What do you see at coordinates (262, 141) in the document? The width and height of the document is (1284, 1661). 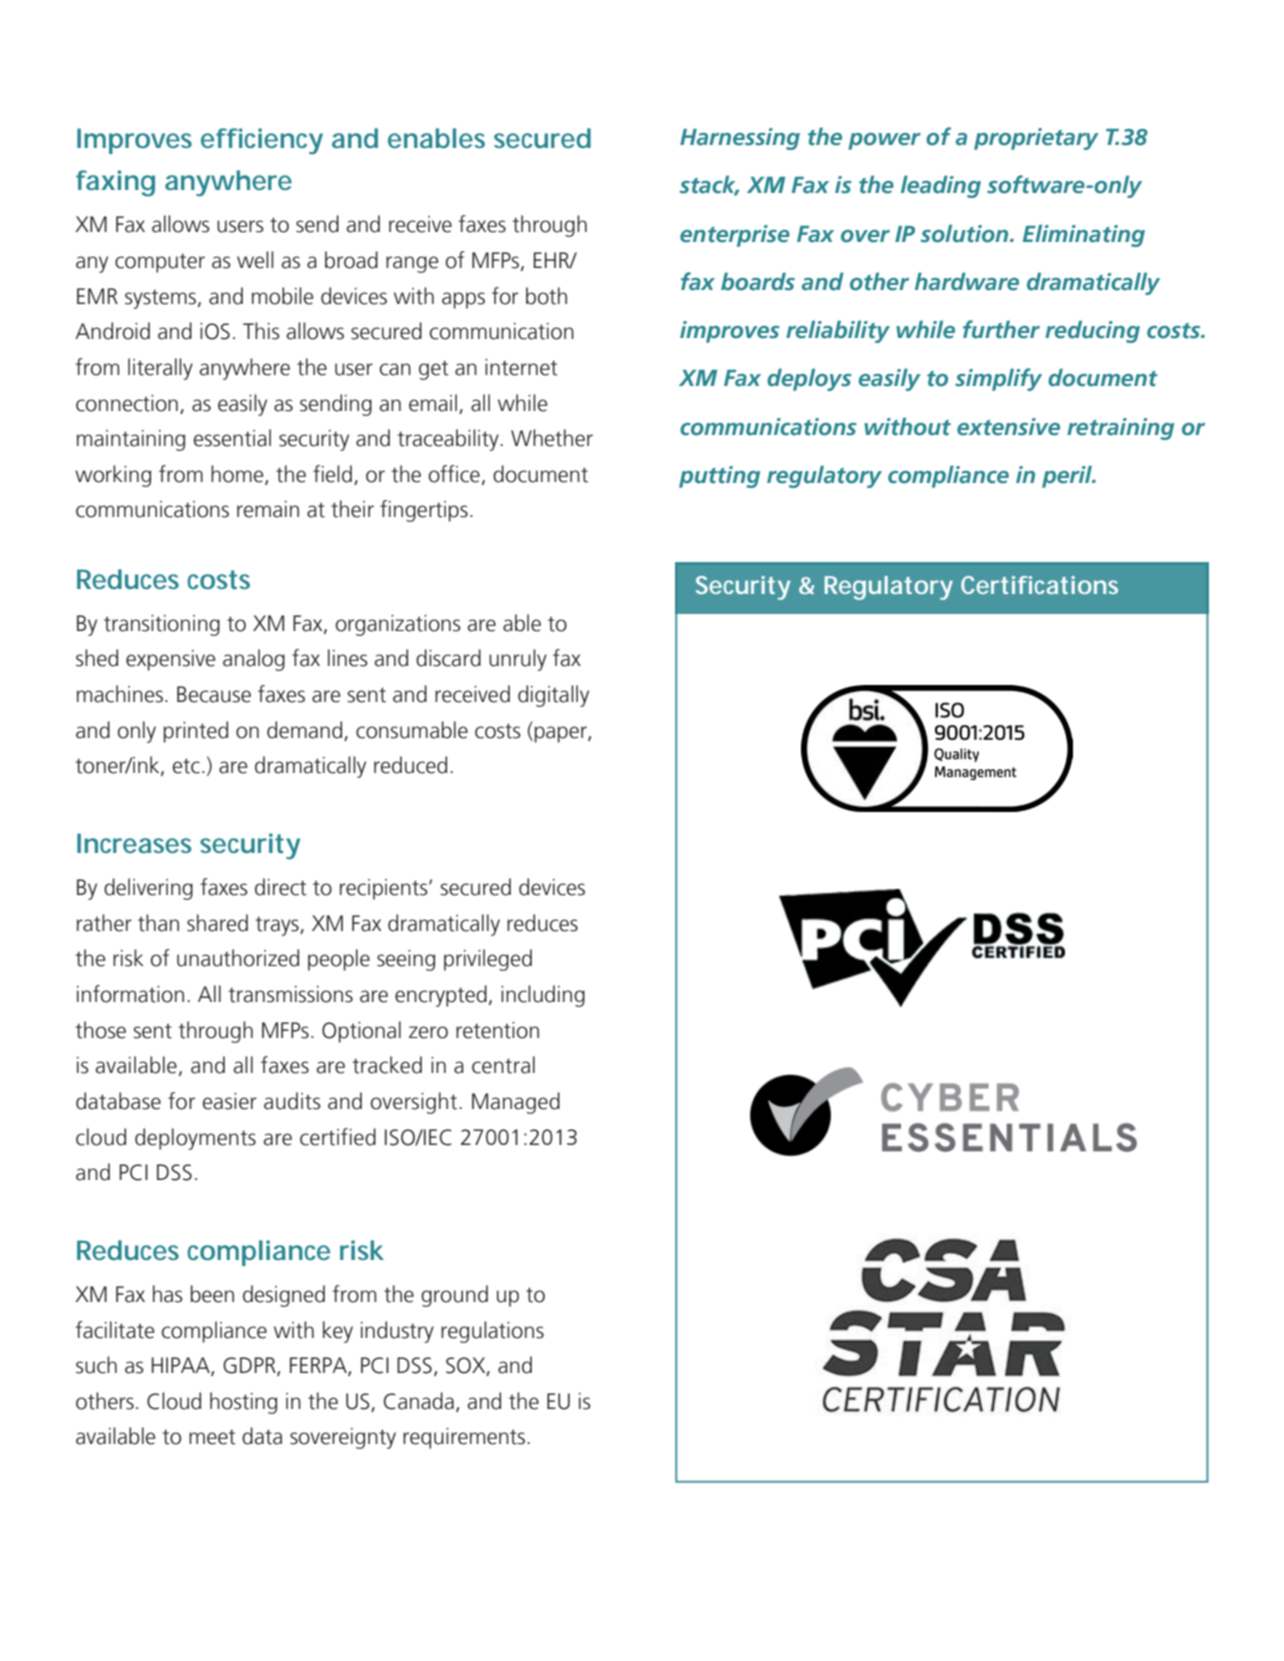 I see `efficiency` at bounding box center [262, 141].
